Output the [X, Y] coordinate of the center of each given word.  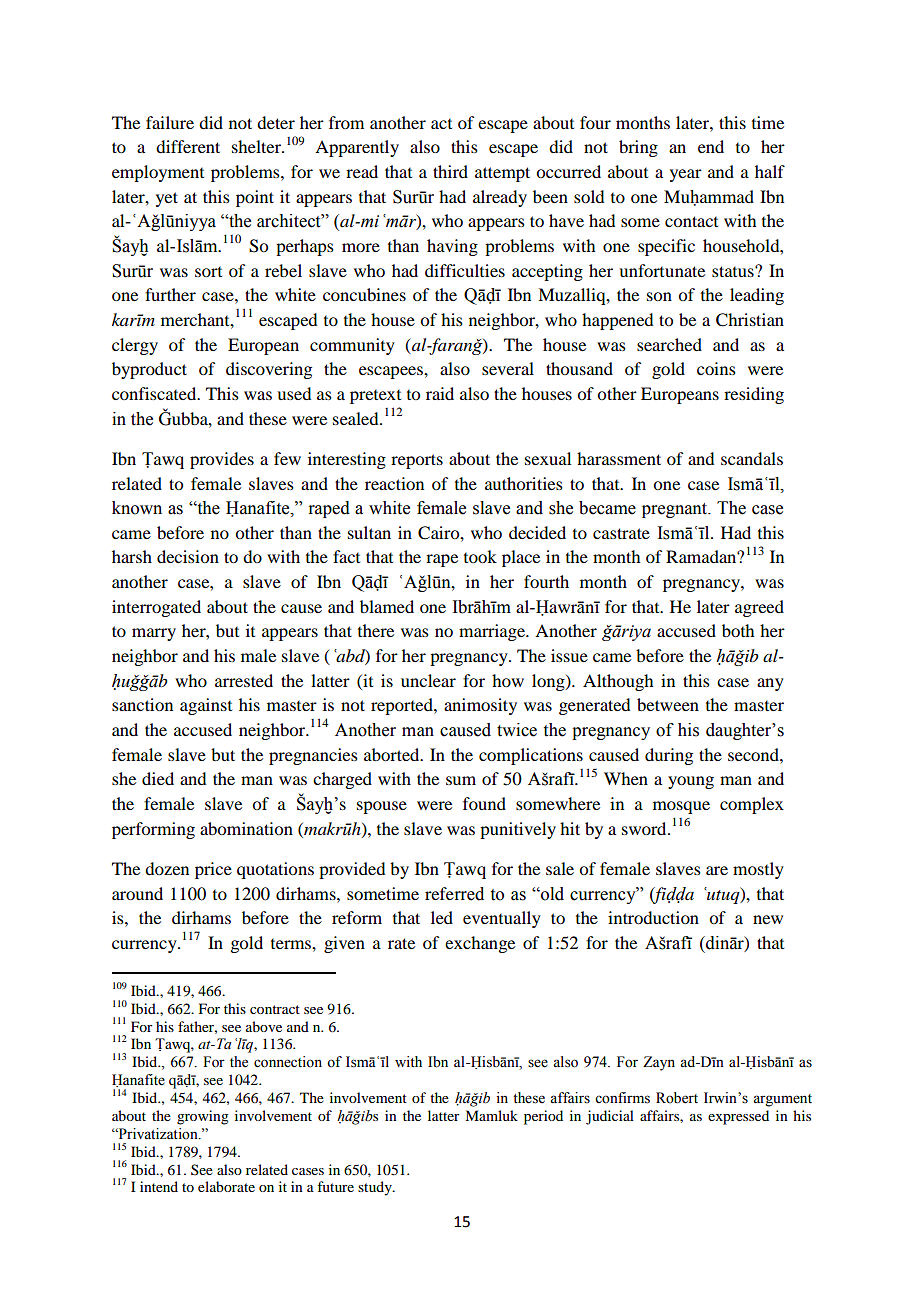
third [450, 171]
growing [203, 1117]
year [686, 175]
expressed [738, 1117]
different [188, 146]
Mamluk [491, 1115]
